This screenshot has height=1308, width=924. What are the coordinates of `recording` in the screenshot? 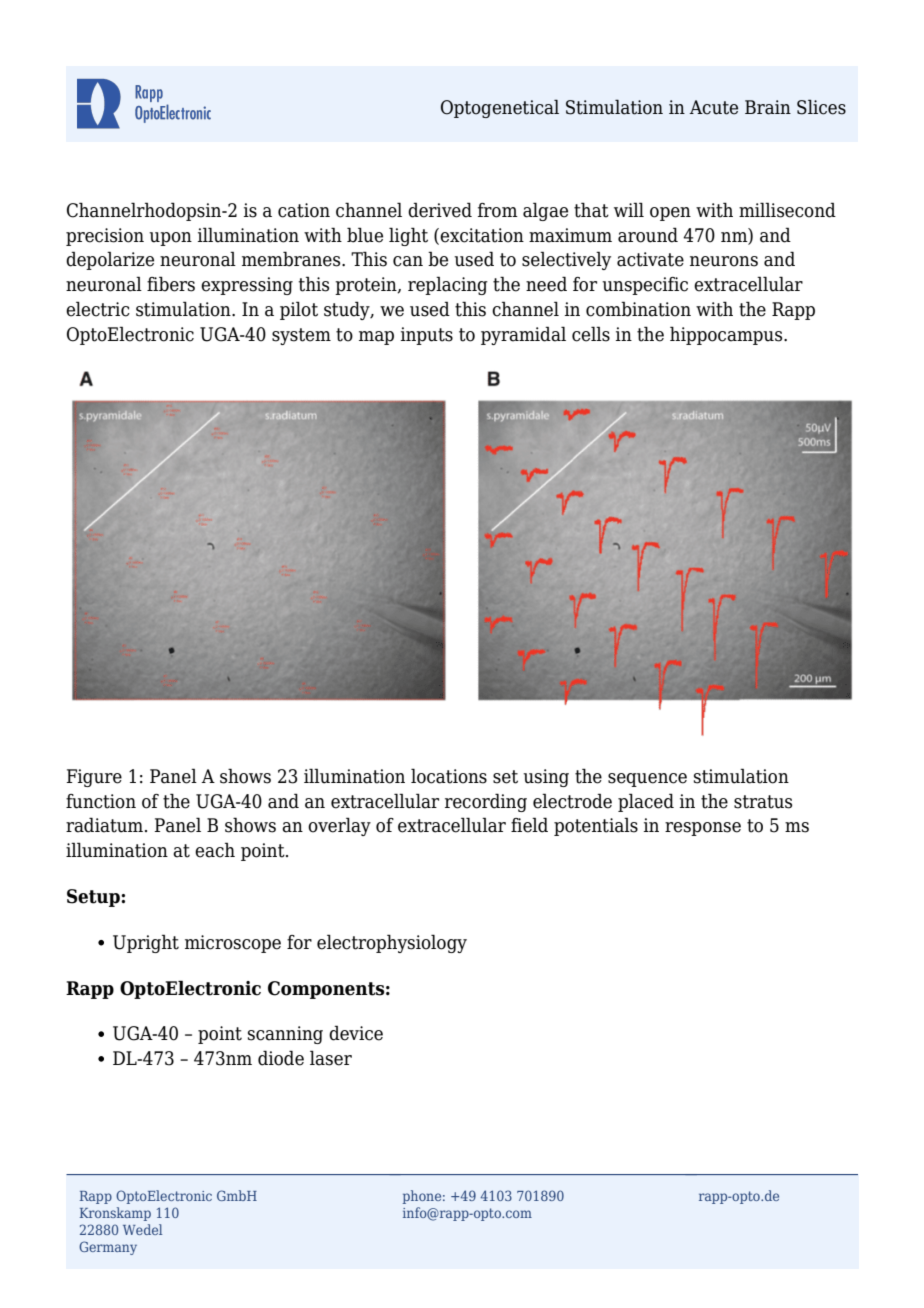 It's located at (486, 802).
